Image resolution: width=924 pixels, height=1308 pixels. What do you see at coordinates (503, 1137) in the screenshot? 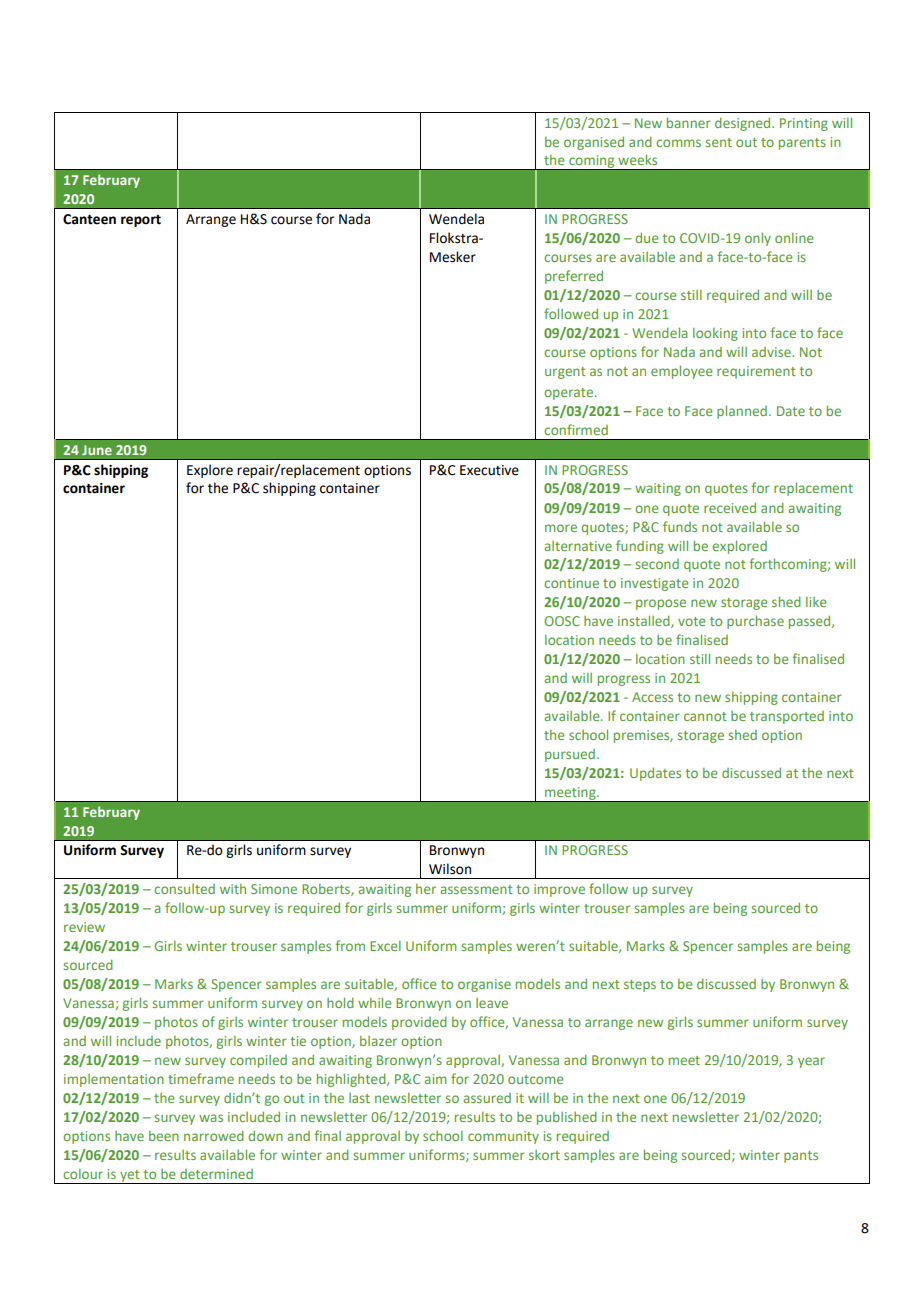
I see `community` at bounding box center [503, 1137].
